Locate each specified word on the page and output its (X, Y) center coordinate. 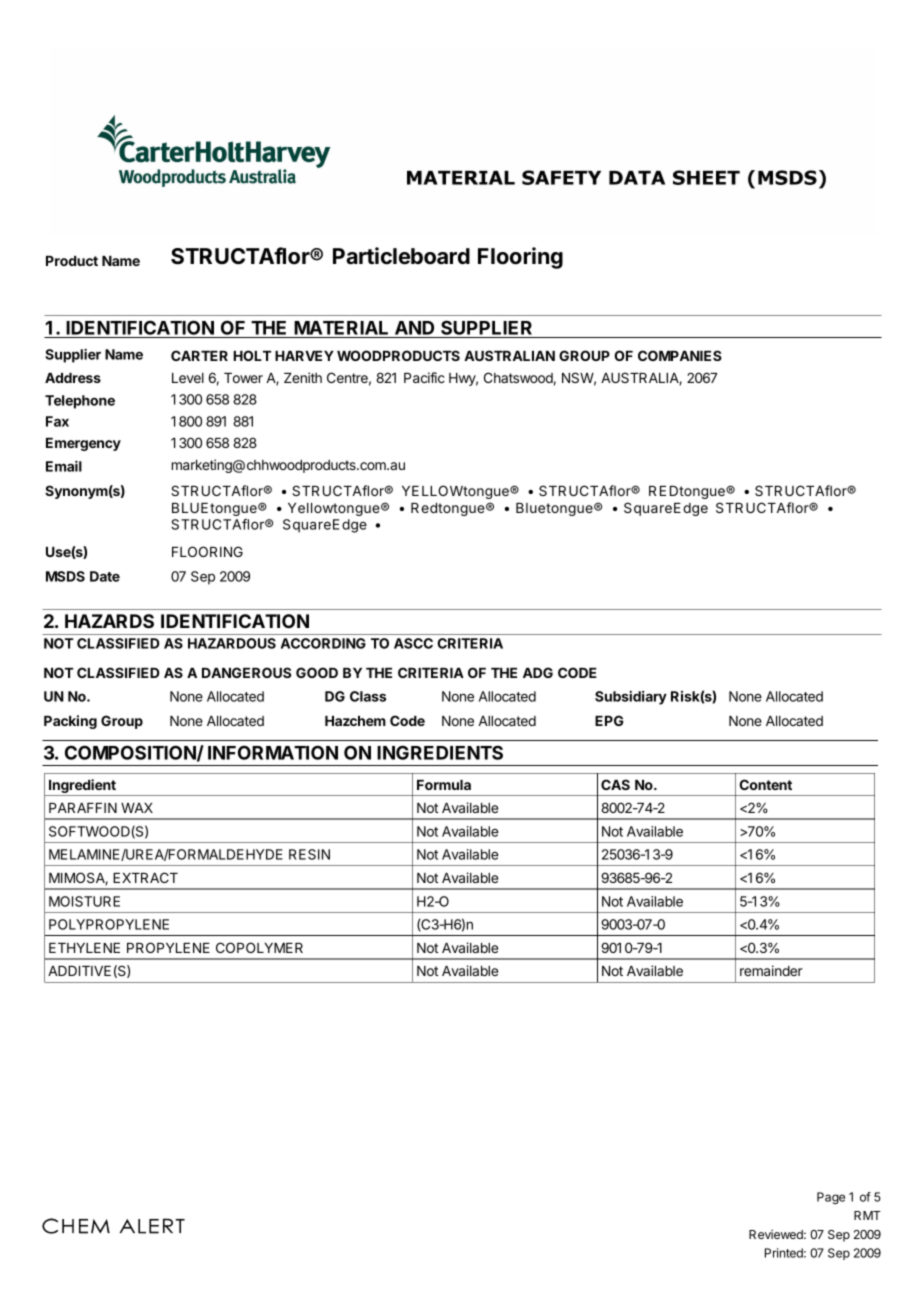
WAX (137, 808)
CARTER (199, 355)
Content (765, 784)
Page (831, 1198)
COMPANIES (680, 355)
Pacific (424, 377)
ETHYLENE (84, 948)
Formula (444, 785)
